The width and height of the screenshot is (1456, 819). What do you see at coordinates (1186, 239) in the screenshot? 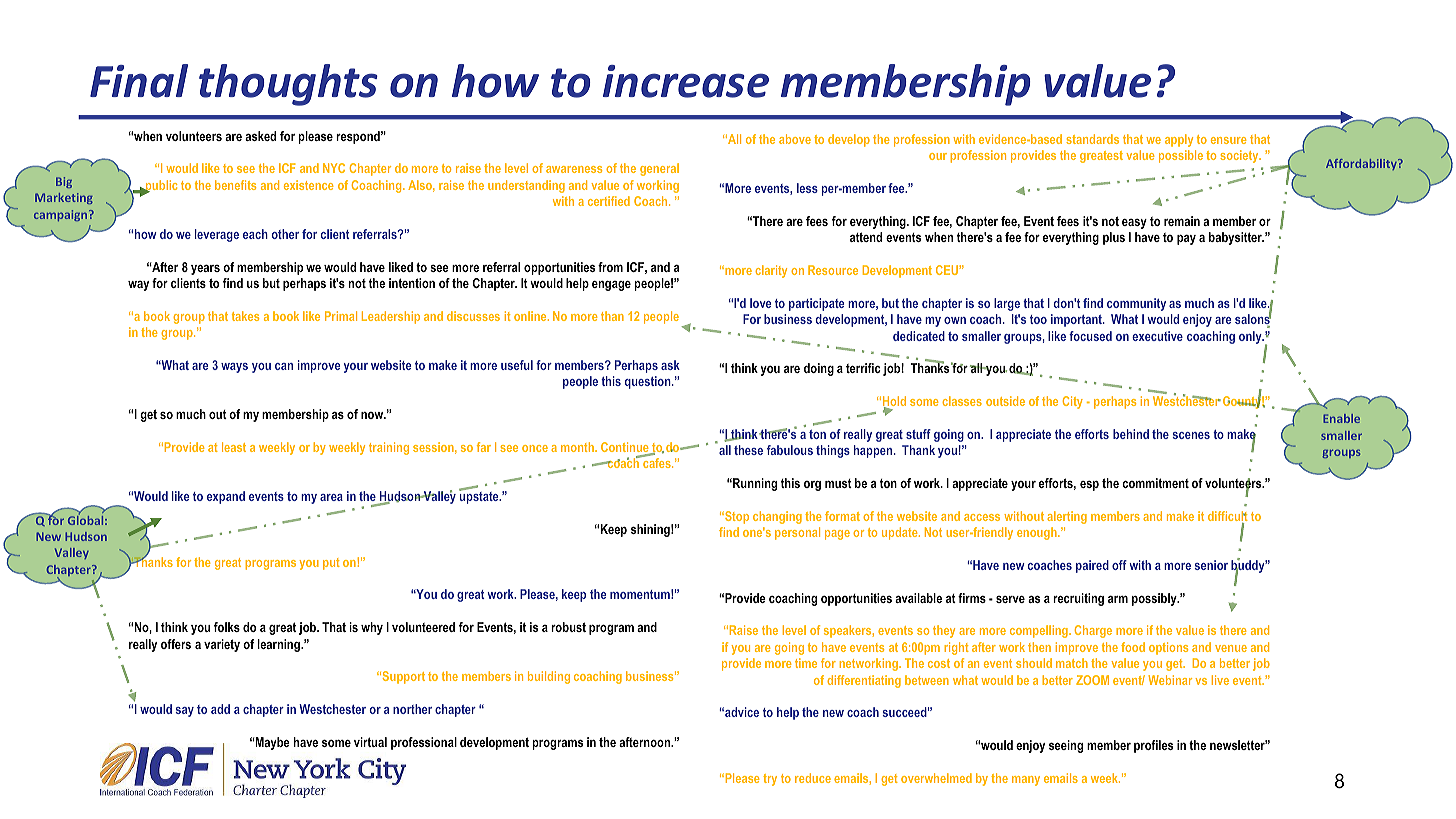
I see `pay` at bounding box center [1186, 239].
